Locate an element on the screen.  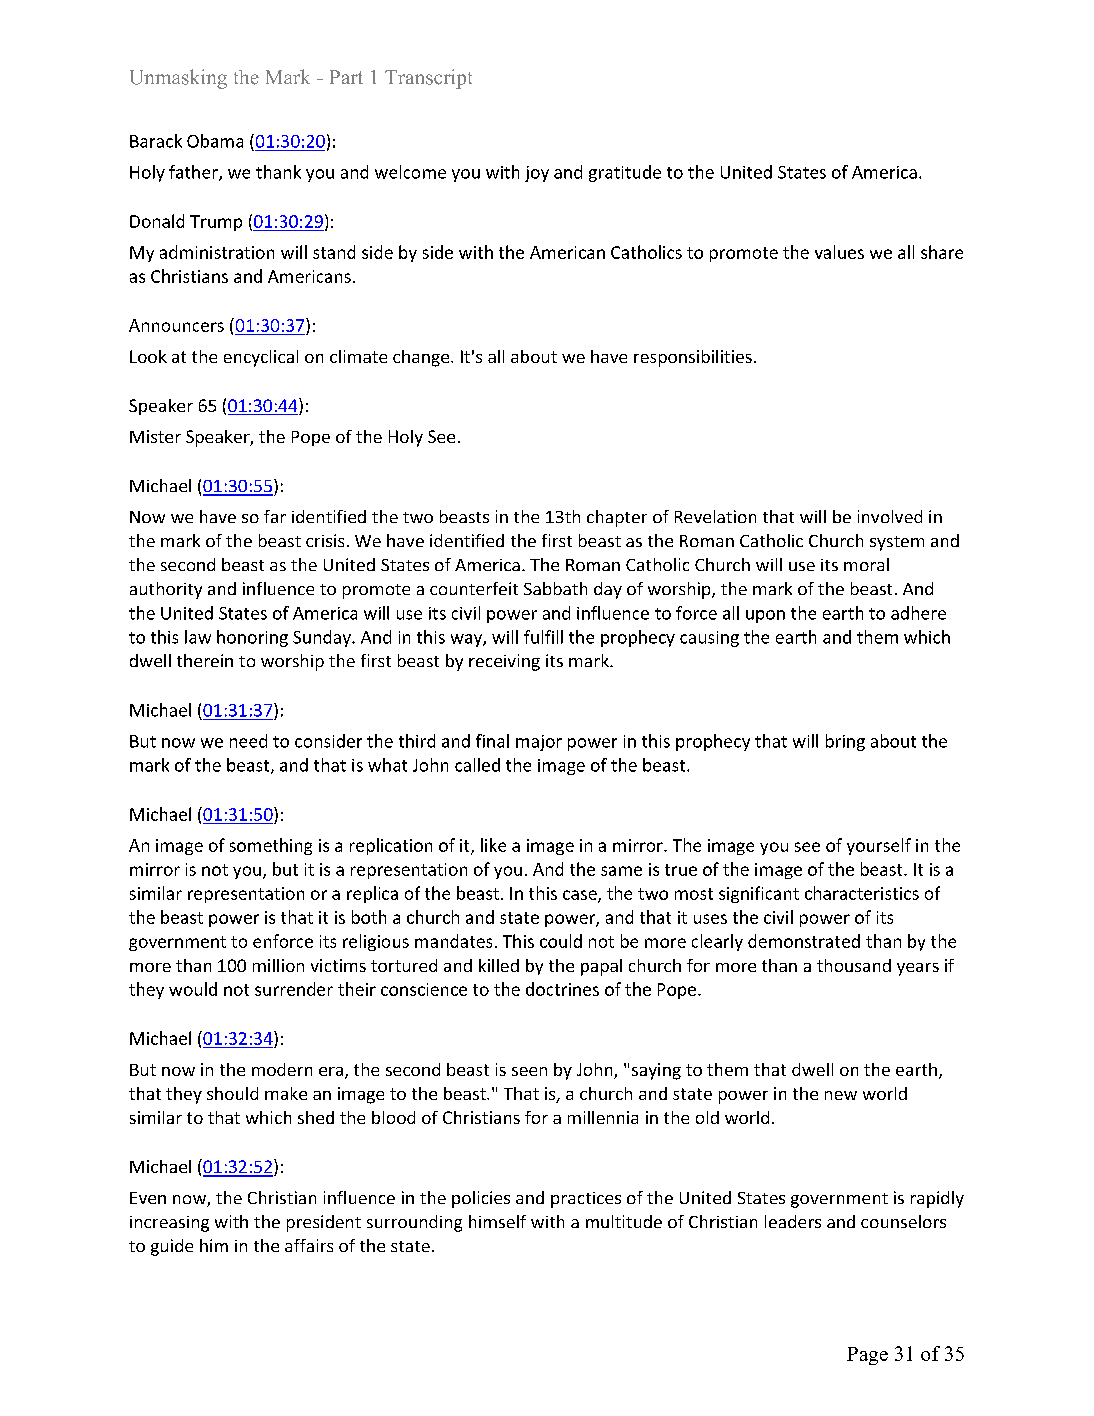
affairs is located at coordinates (309, 1245).
